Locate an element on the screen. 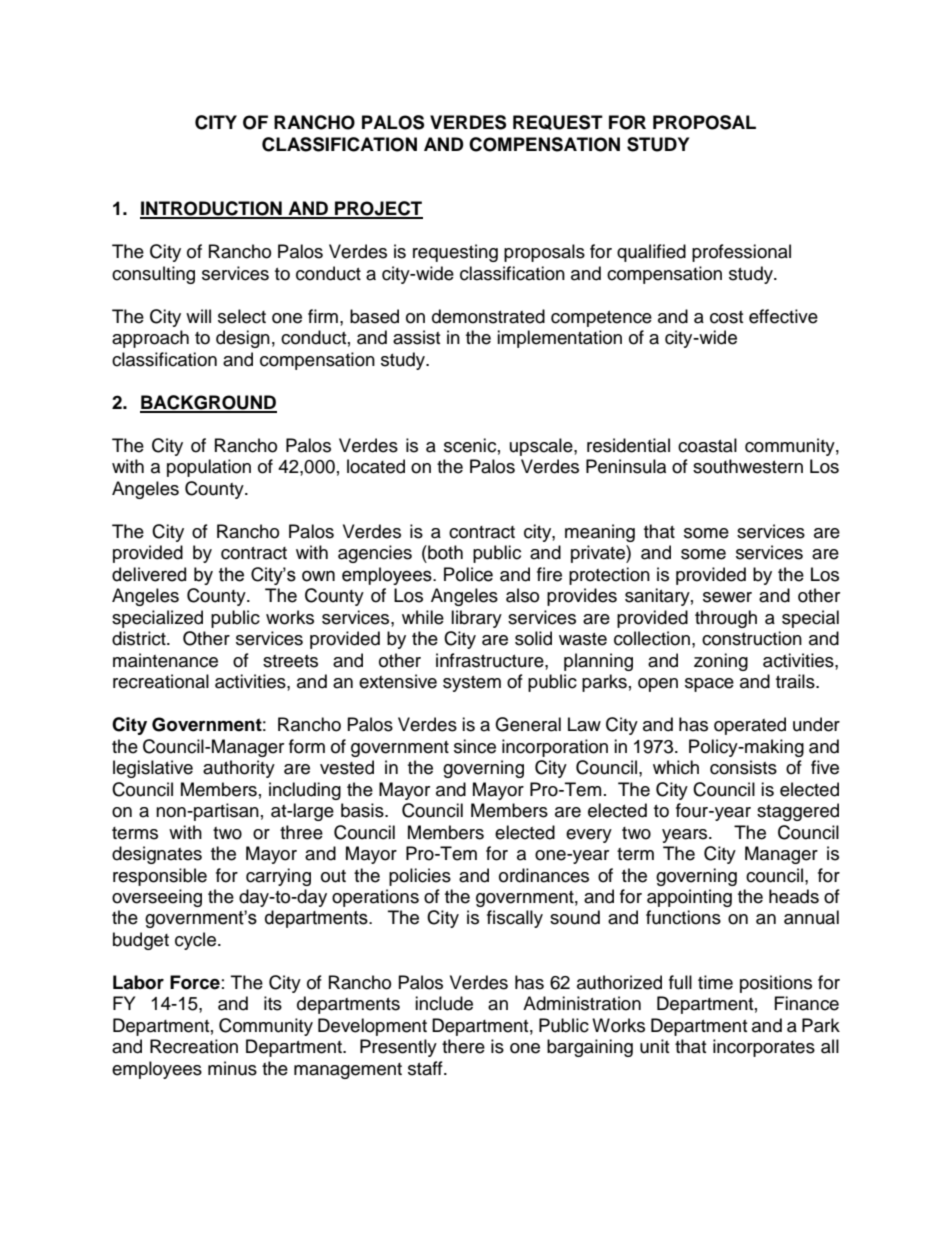 This screenshot has width=952, height=1233. population is located at coordinates (209, 468).
